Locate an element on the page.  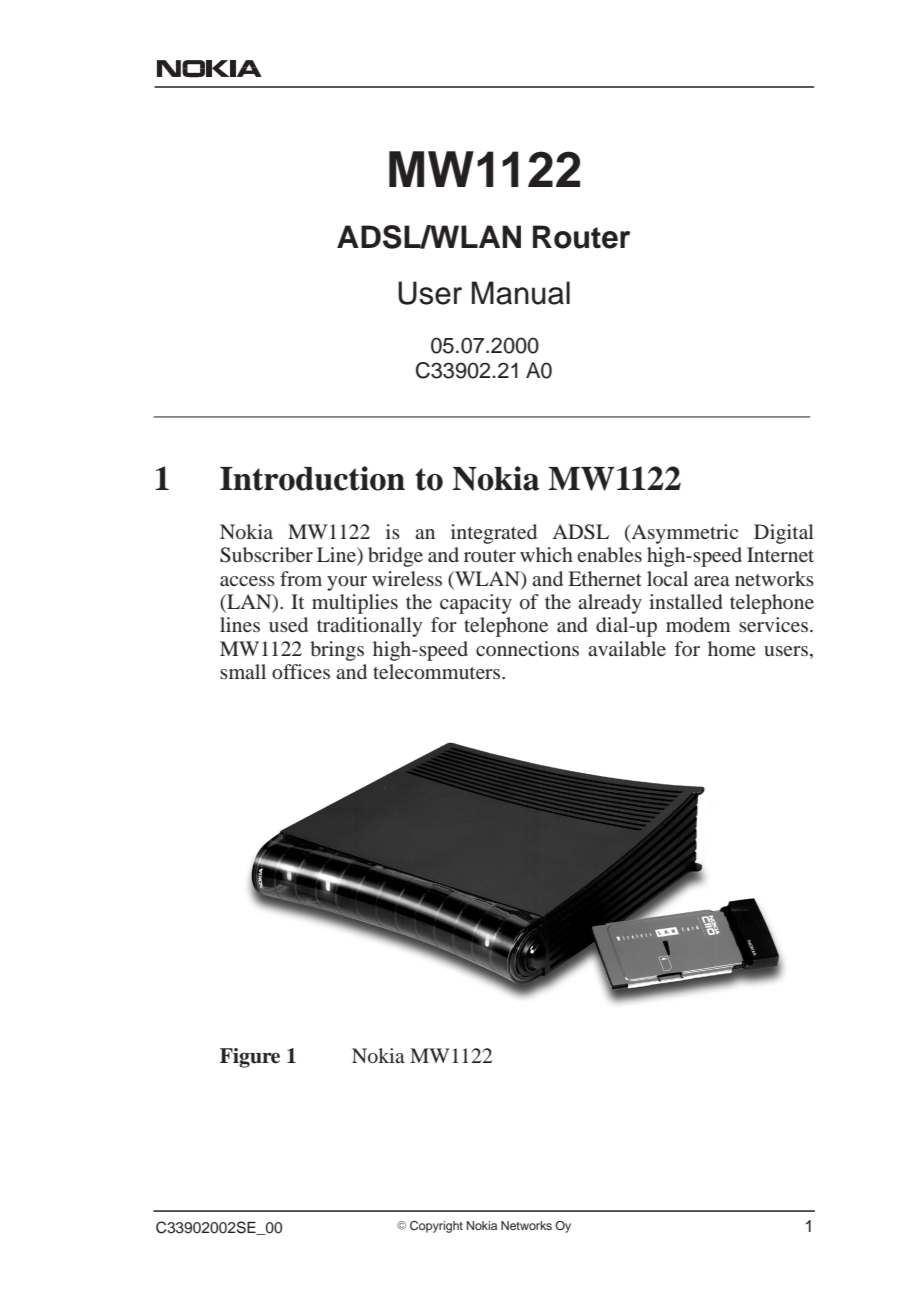
Manual is located at coordinates (521, 293).
